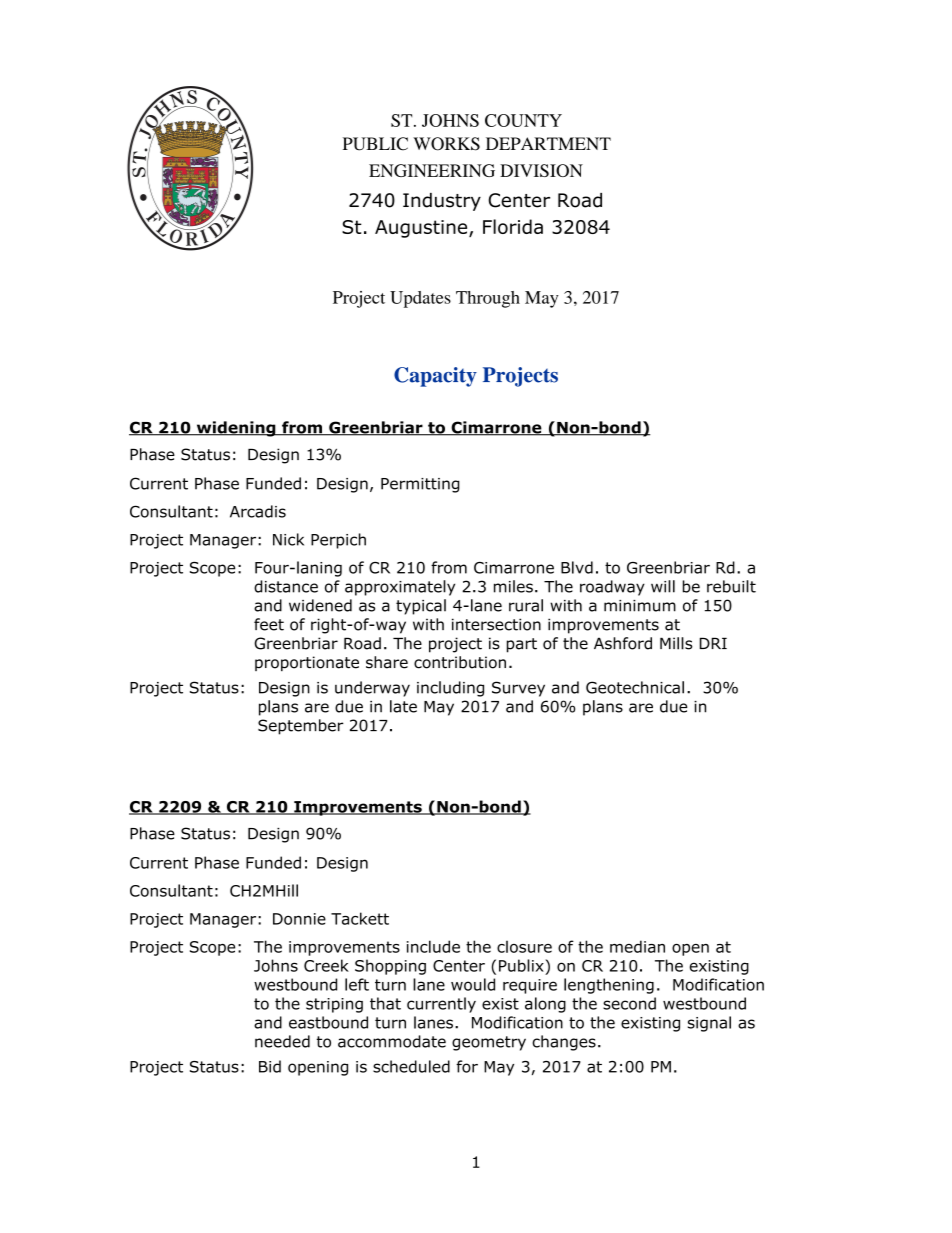 The image size is (952, 1233). I want to click on proportionate, so click(307, 663).
